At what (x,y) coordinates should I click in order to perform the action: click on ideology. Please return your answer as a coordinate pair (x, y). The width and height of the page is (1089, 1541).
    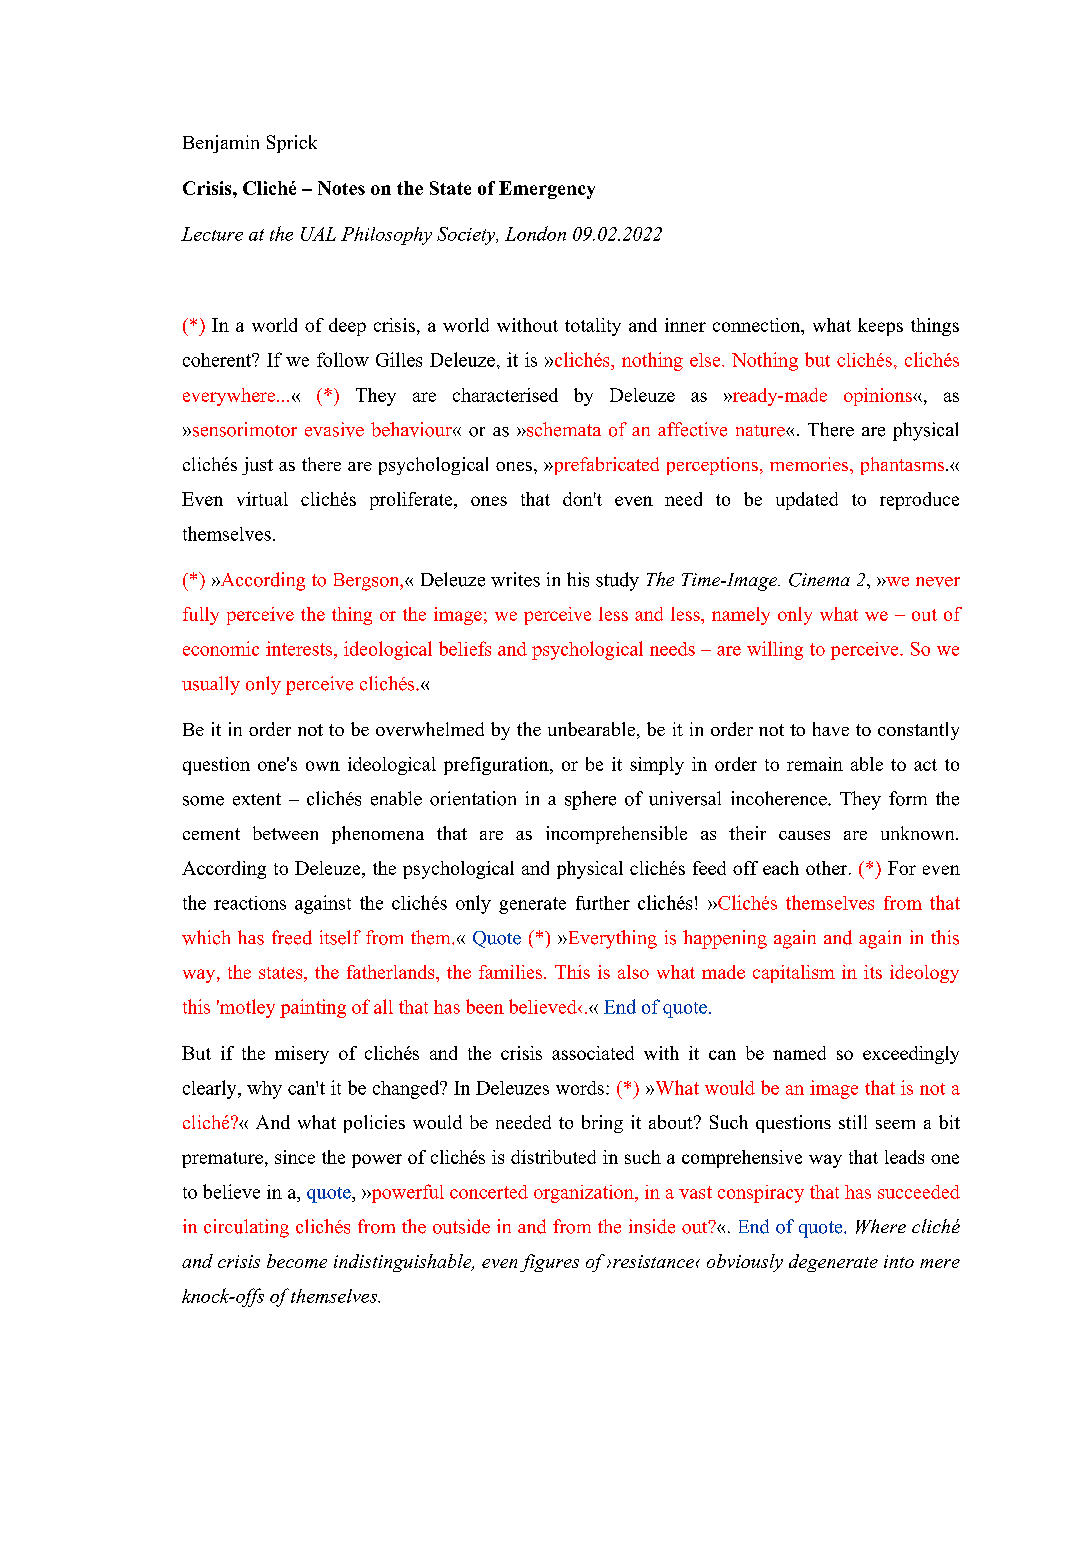
    Looking at the image, I should click on (924, 974).
